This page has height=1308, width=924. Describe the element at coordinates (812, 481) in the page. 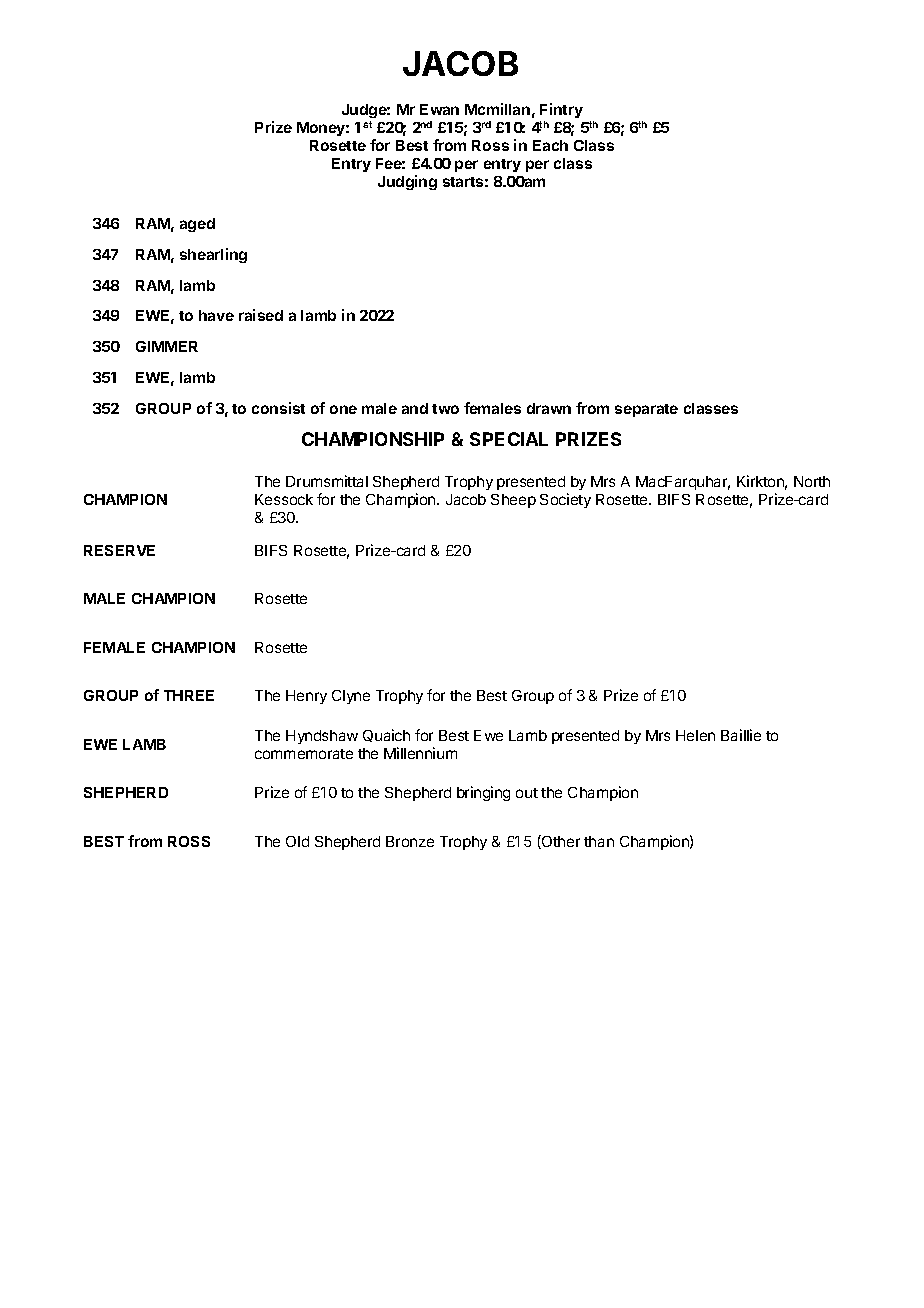

I see `North` at that location.
